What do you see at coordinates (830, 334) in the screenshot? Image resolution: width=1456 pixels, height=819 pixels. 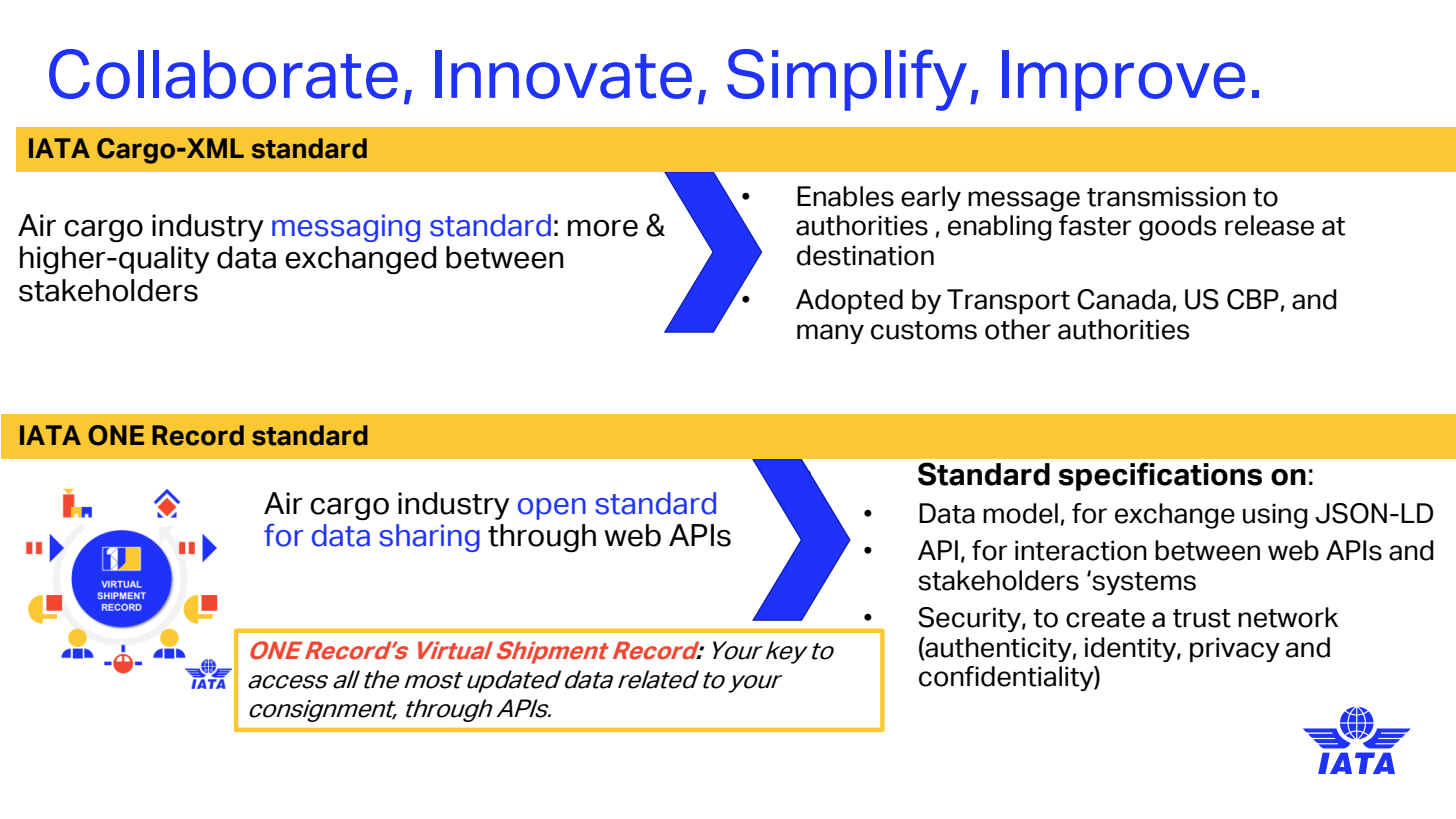 I see `many` at bounding box center [830, 334].
